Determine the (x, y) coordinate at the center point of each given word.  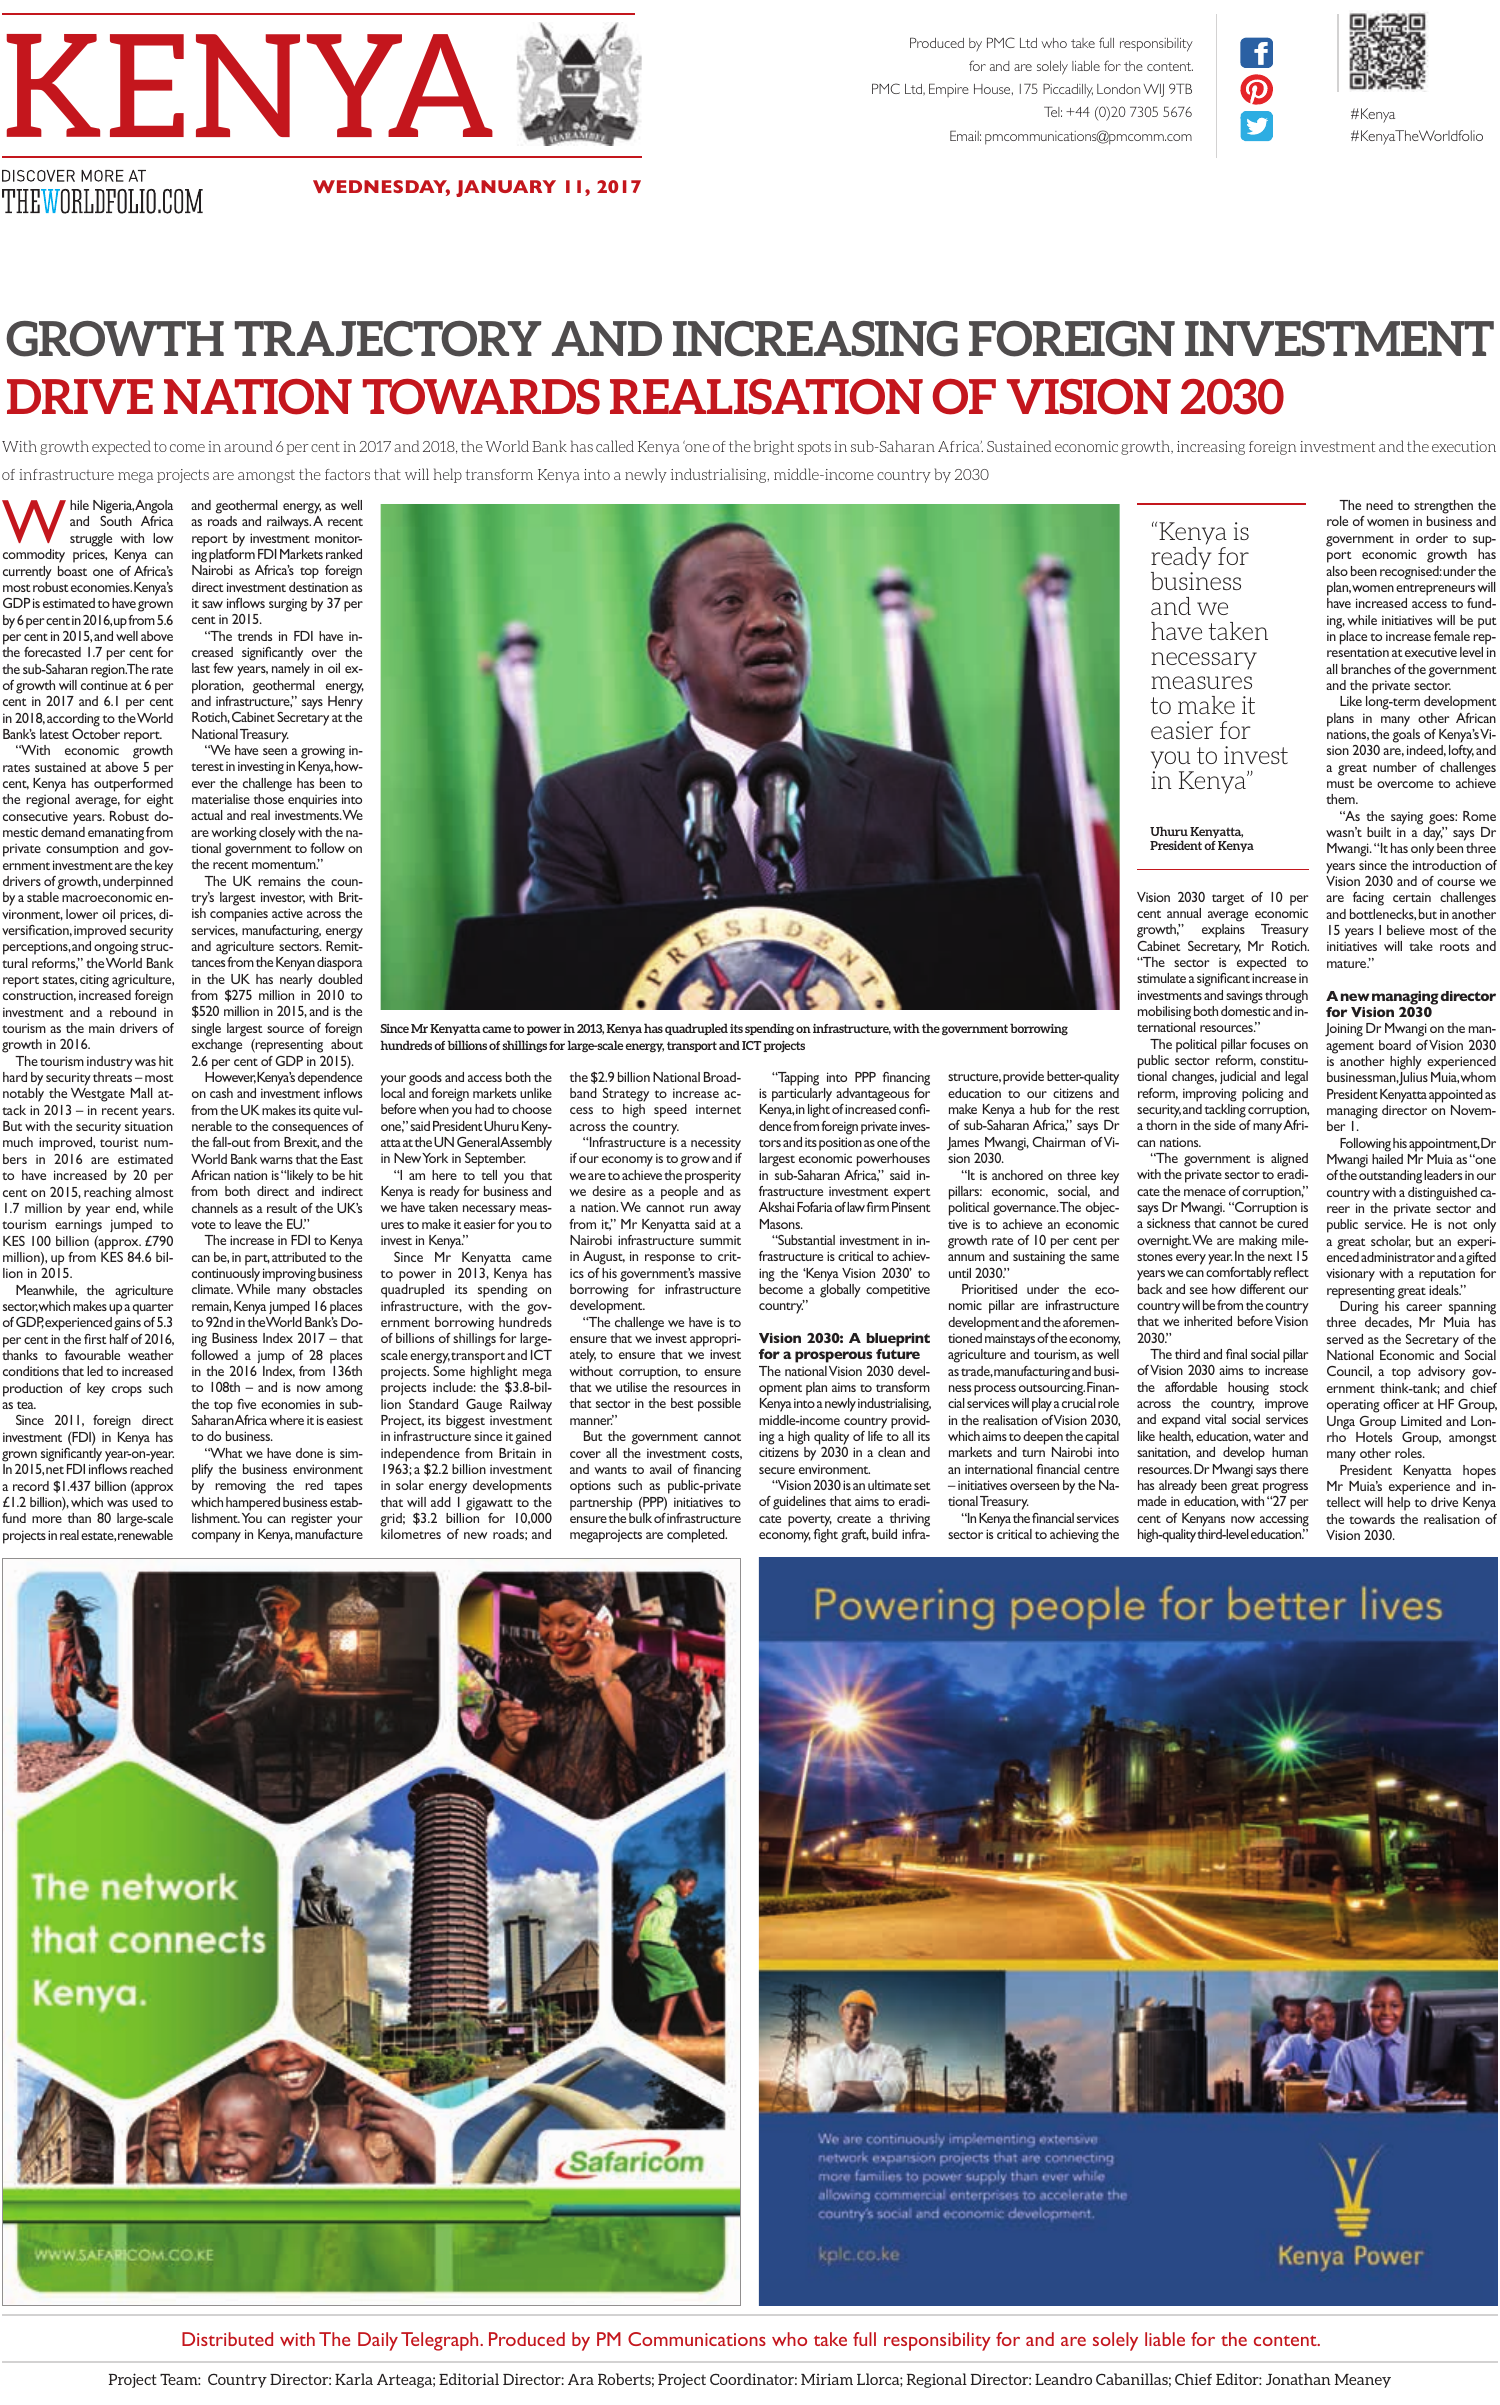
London (1118, 89)
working (234, 834)
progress (1285, 1488)
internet (718, 1109)
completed (697, 1536)
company (216, 1537)
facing (1368, 899)
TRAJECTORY (388, 339)
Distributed (227, 2339)
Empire (949, 90)
